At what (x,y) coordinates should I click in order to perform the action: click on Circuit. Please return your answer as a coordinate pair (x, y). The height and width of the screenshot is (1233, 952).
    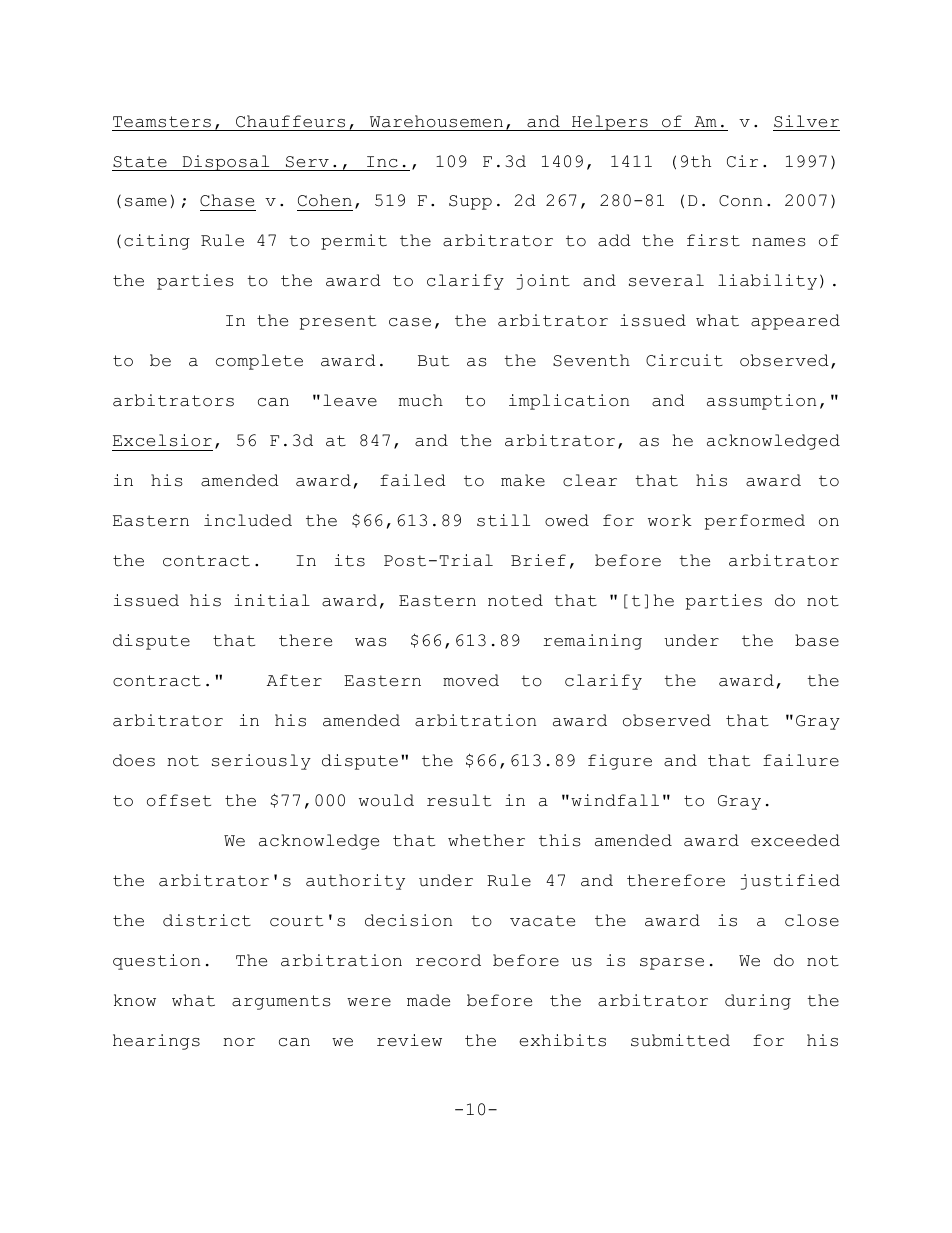
    Looking at the image, I should click on (684, 360).
